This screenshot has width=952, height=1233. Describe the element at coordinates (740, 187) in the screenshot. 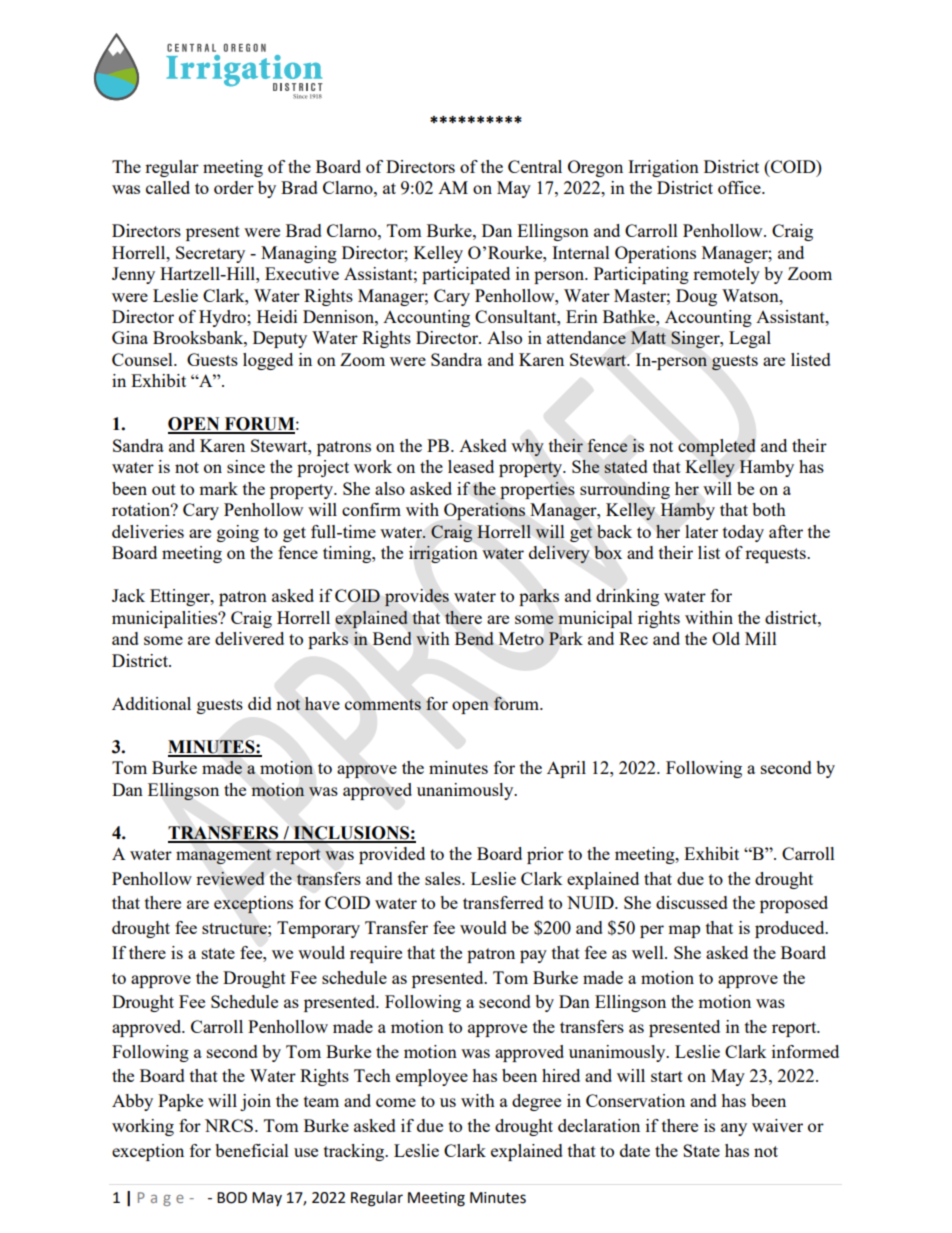

I see `office` at that location.
